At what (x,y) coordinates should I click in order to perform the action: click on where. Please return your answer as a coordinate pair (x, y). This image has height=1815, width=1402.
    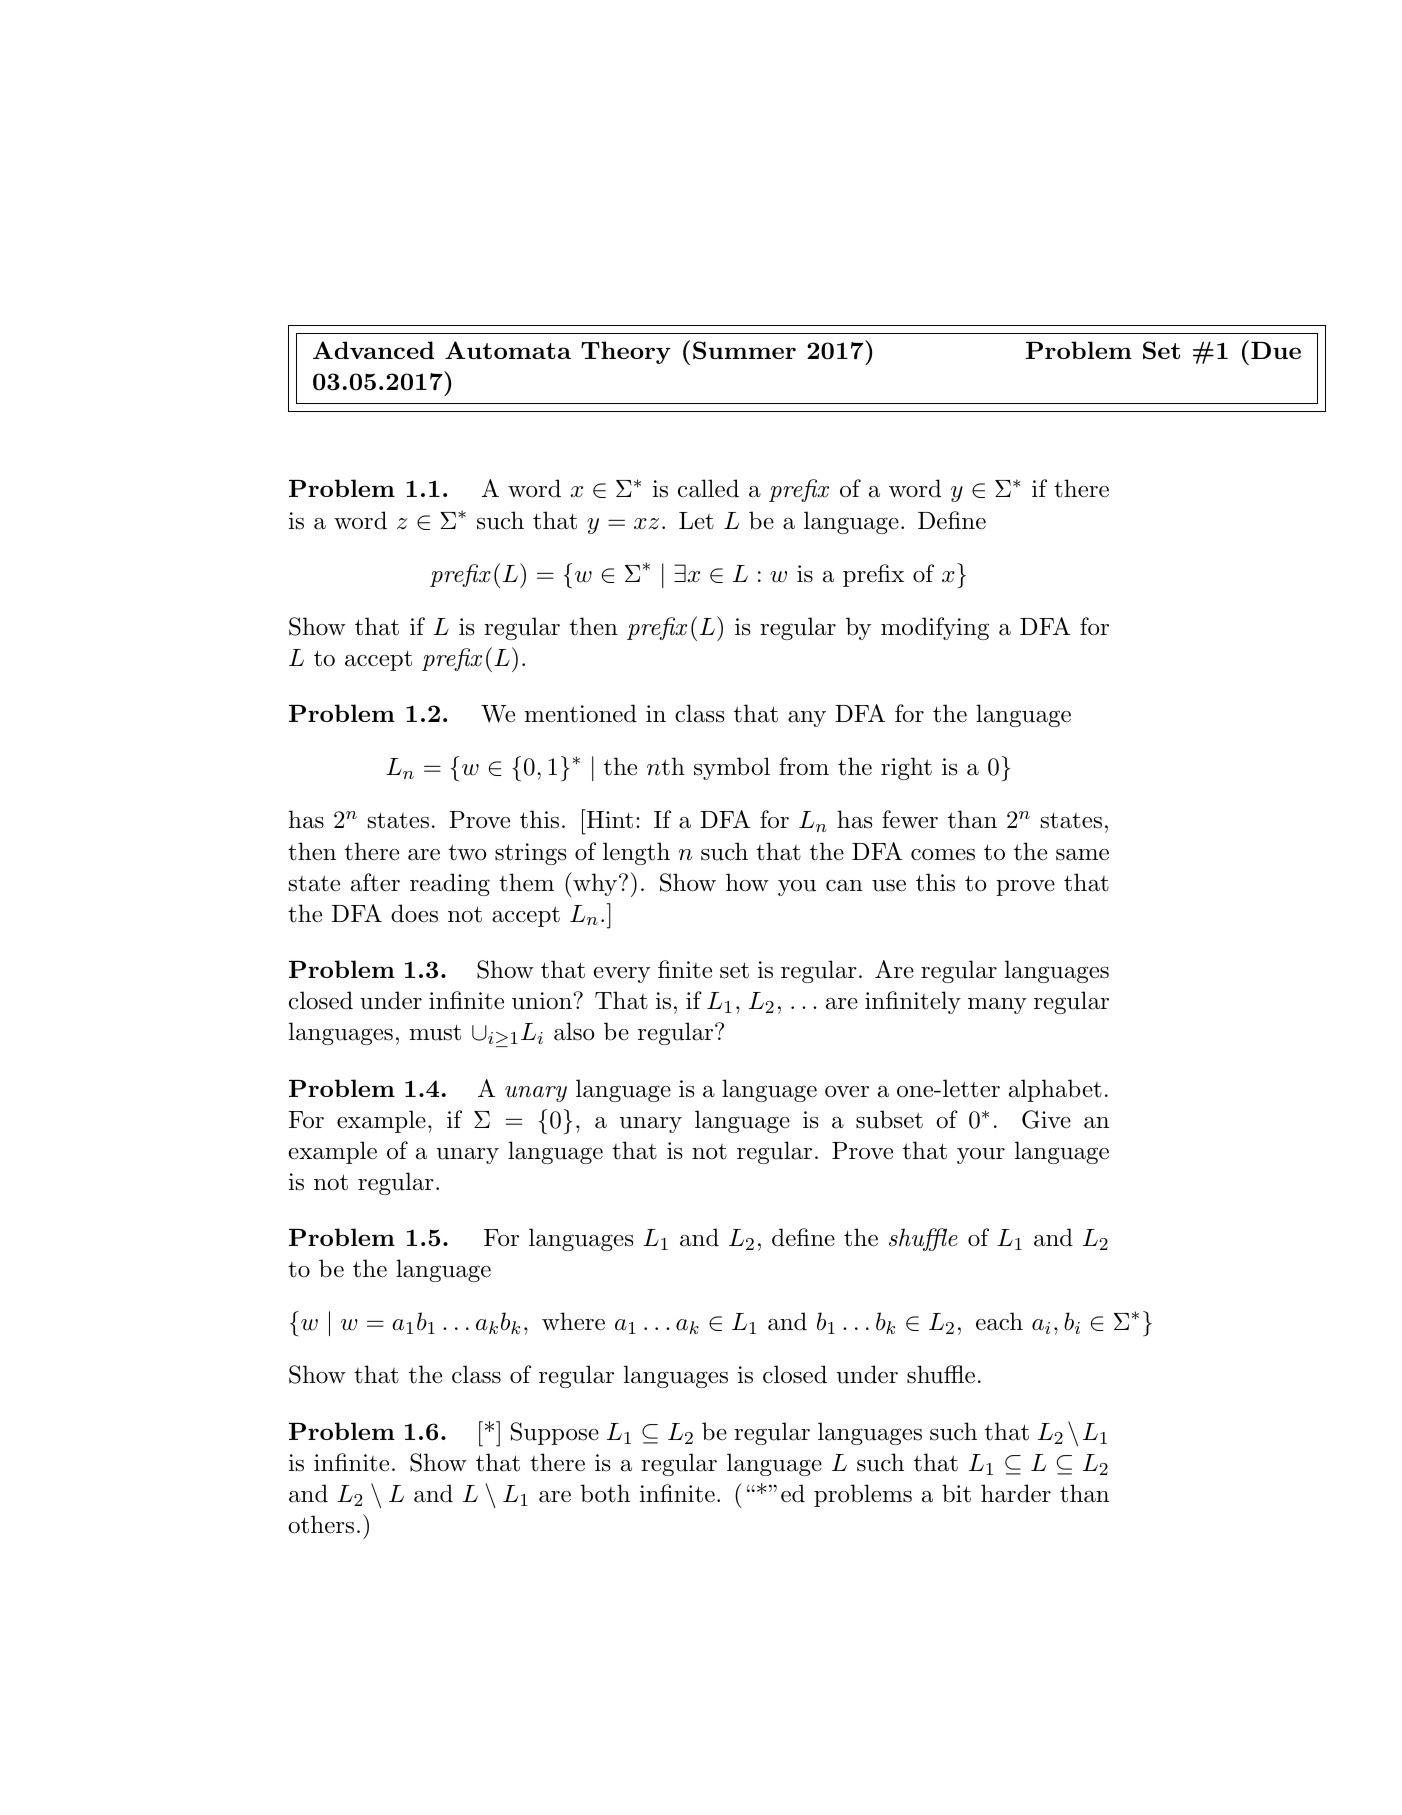
    Looking at the image, I should click on (573, 1321).
